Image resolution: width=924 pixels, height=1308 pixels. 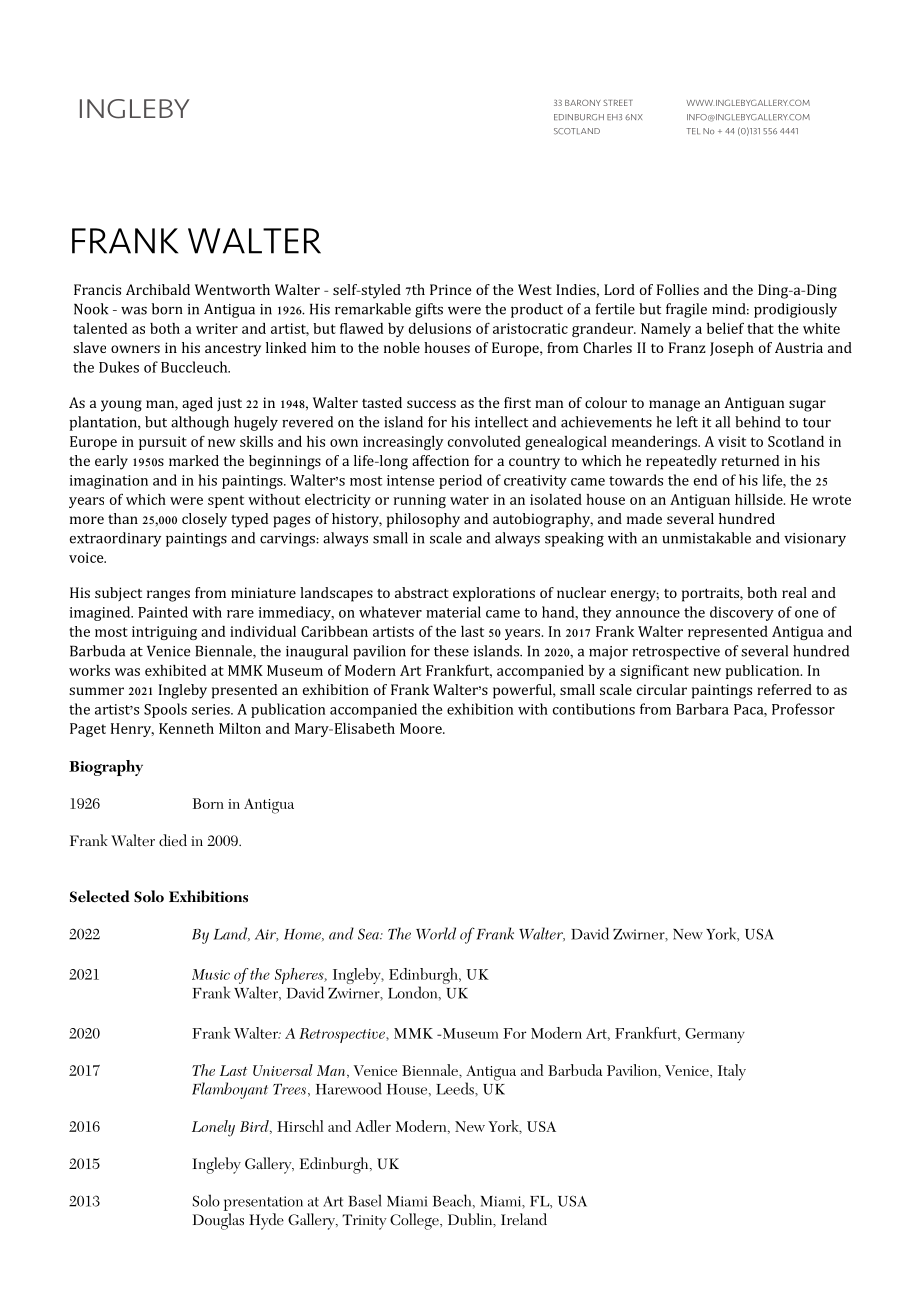 I want to click on STREET, so click(x=618, y=102).
